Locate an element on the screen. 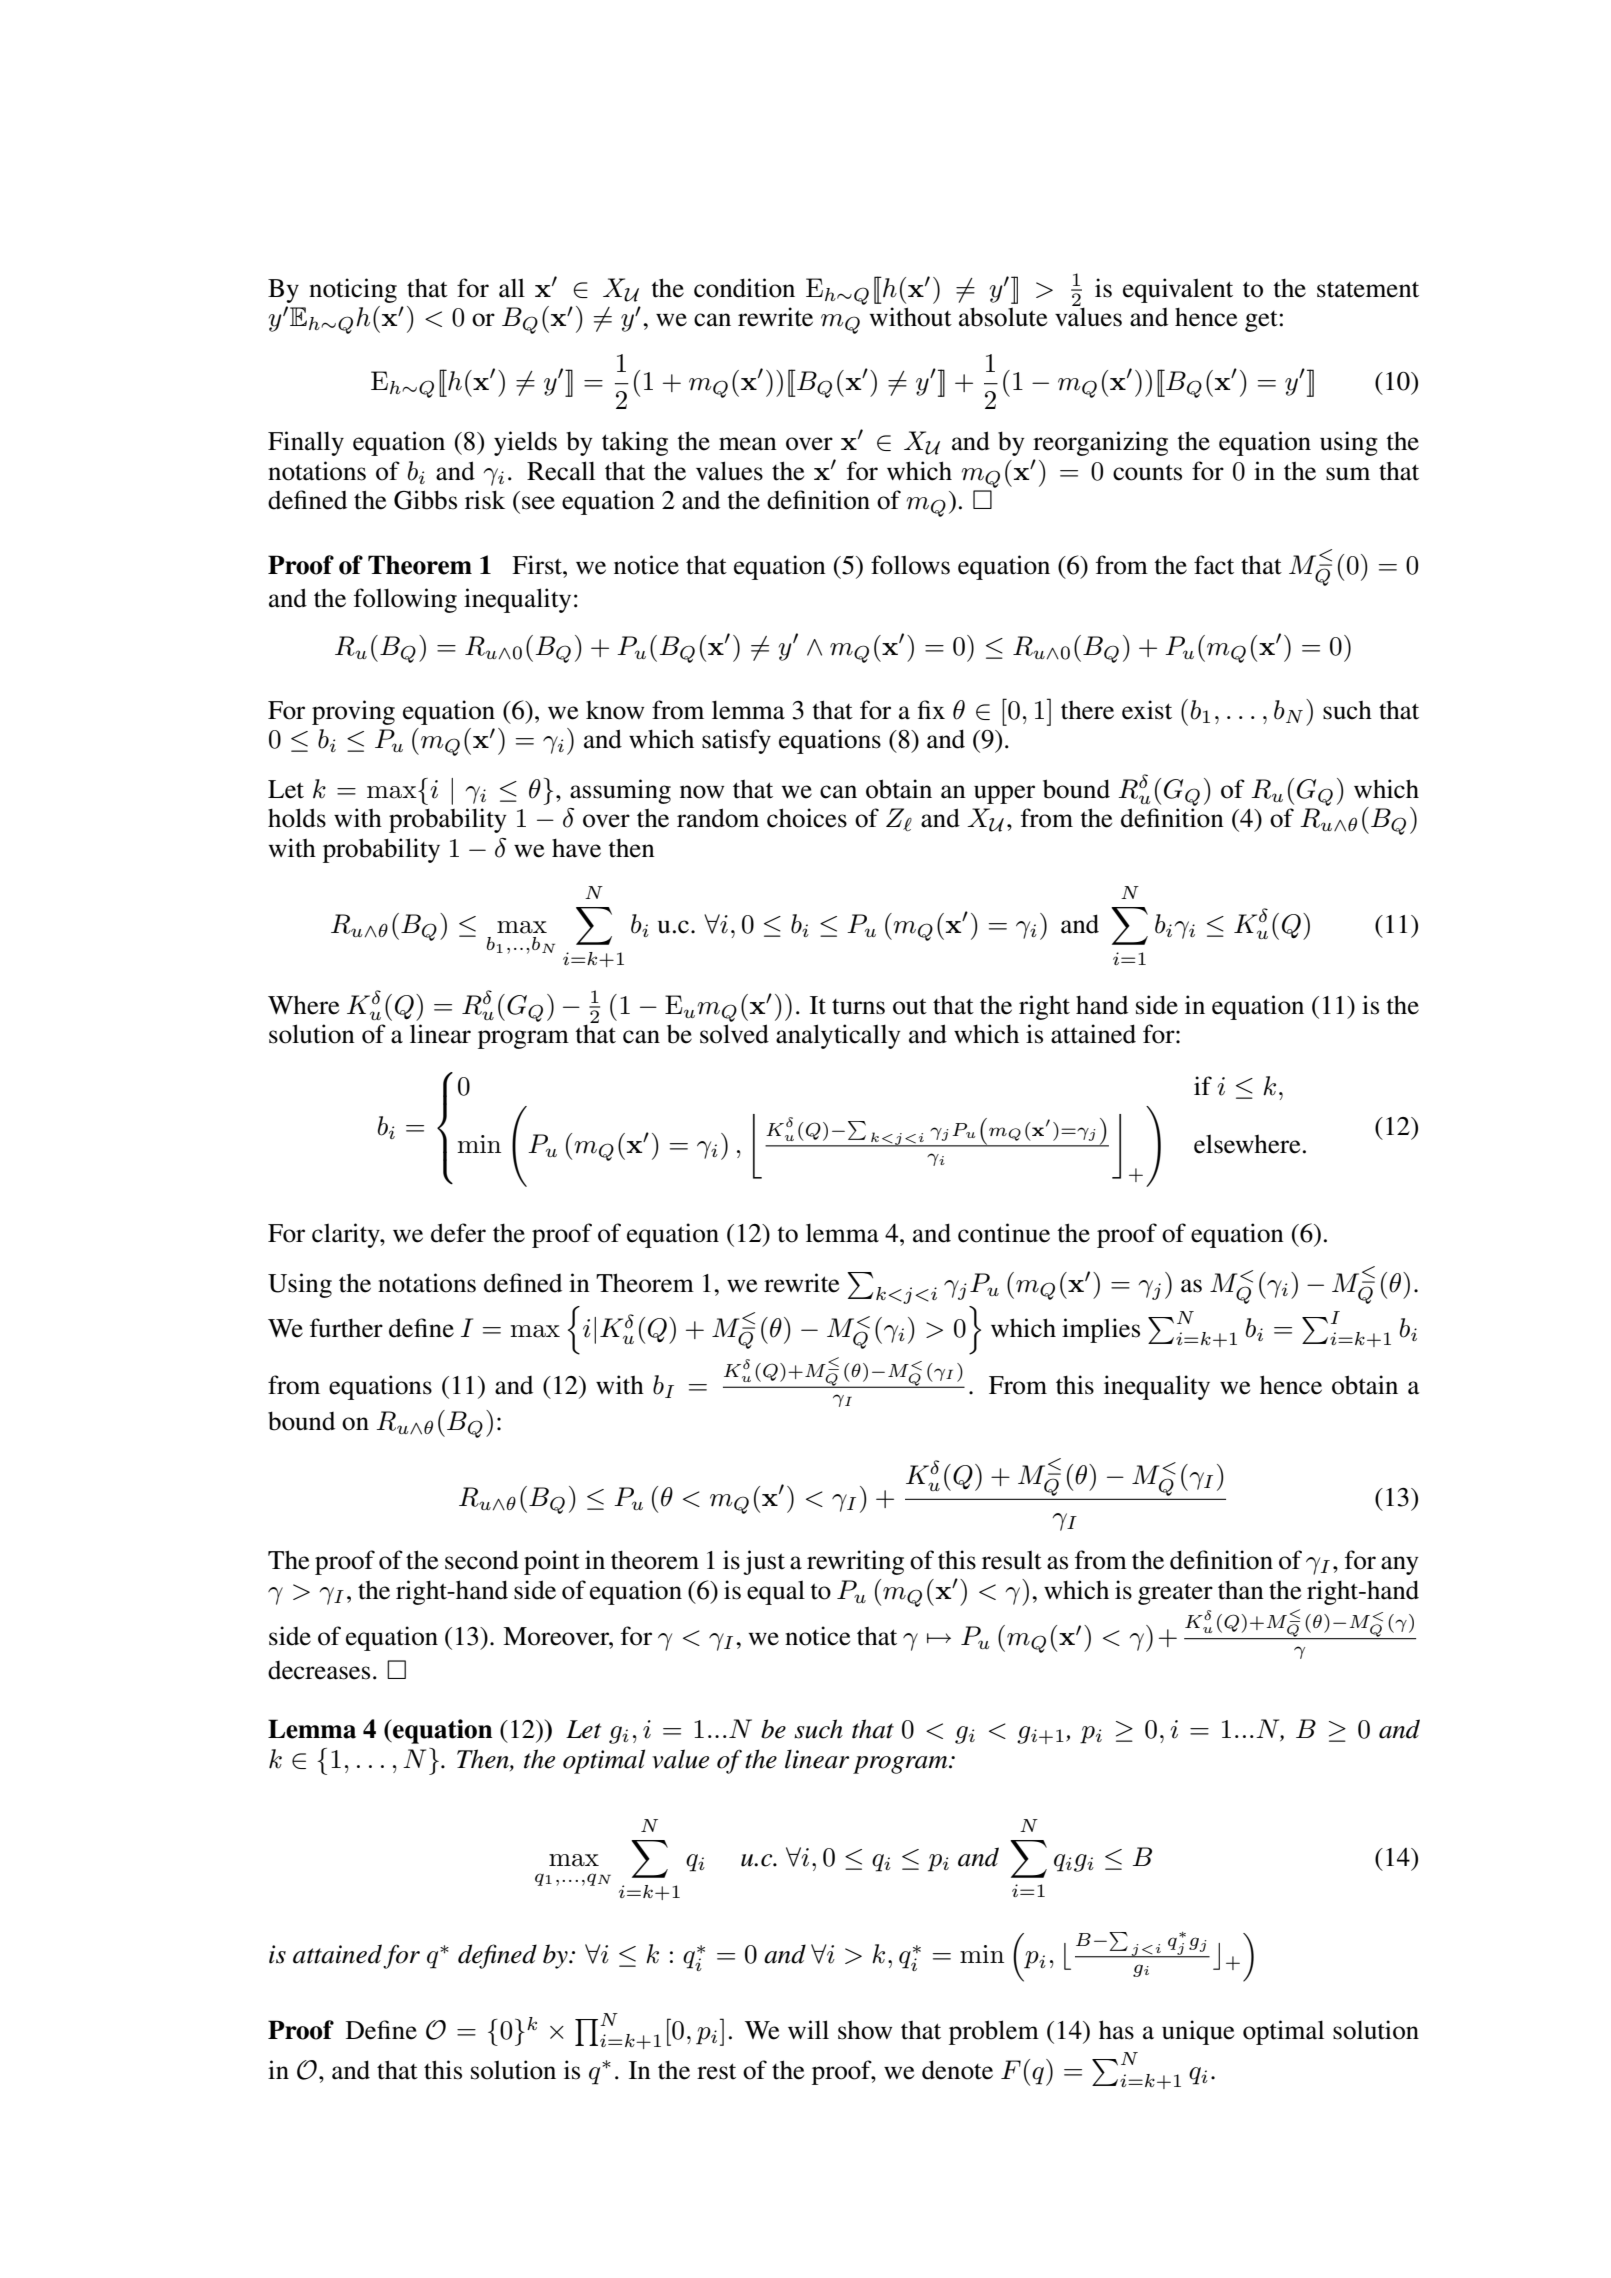 The image size is (1611, 2278). get is located at coordinates (1261, 321).
